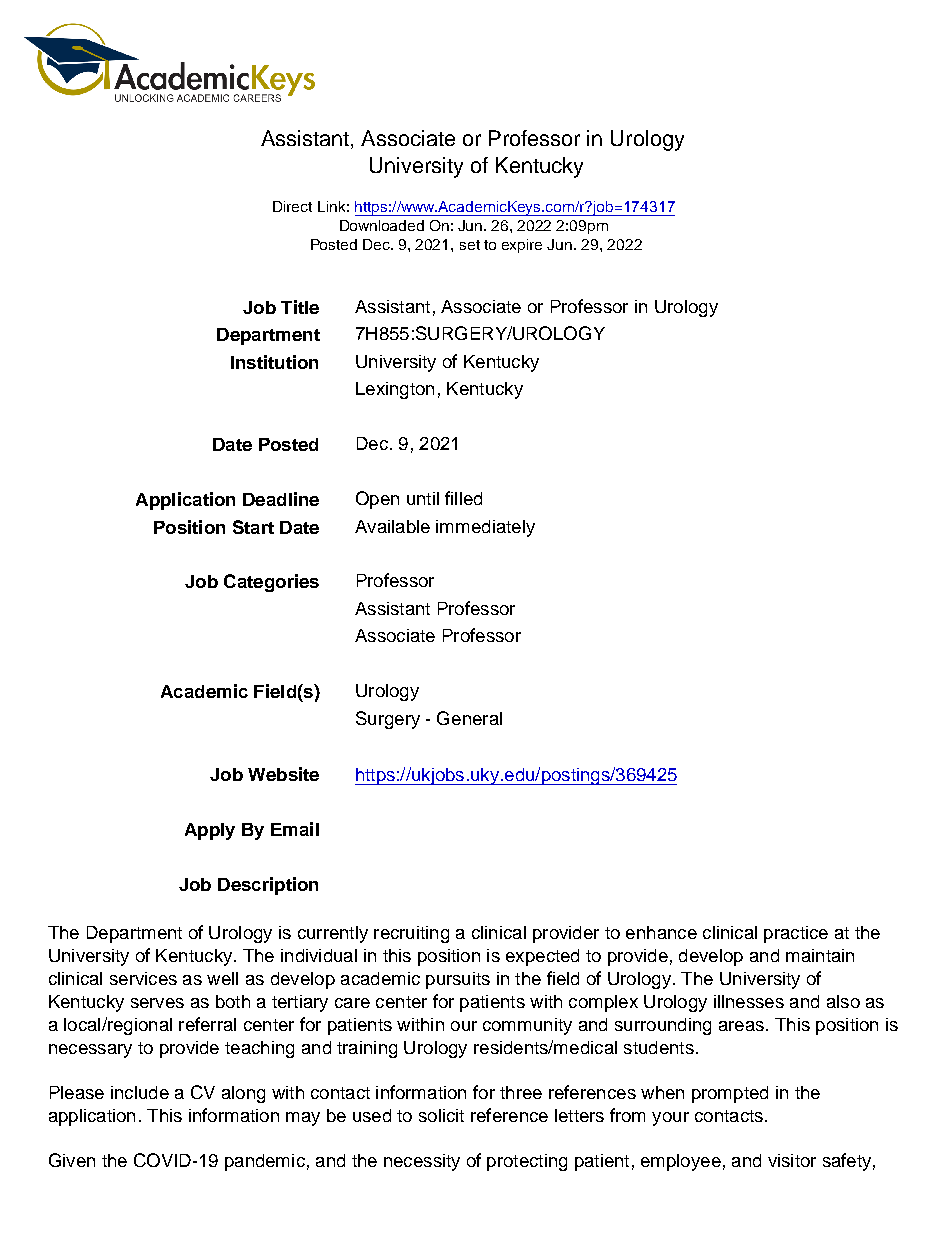 Image resolution: width=952 pixels, height=1233 pixels. I want to click on Apply, so click(210, 831).
